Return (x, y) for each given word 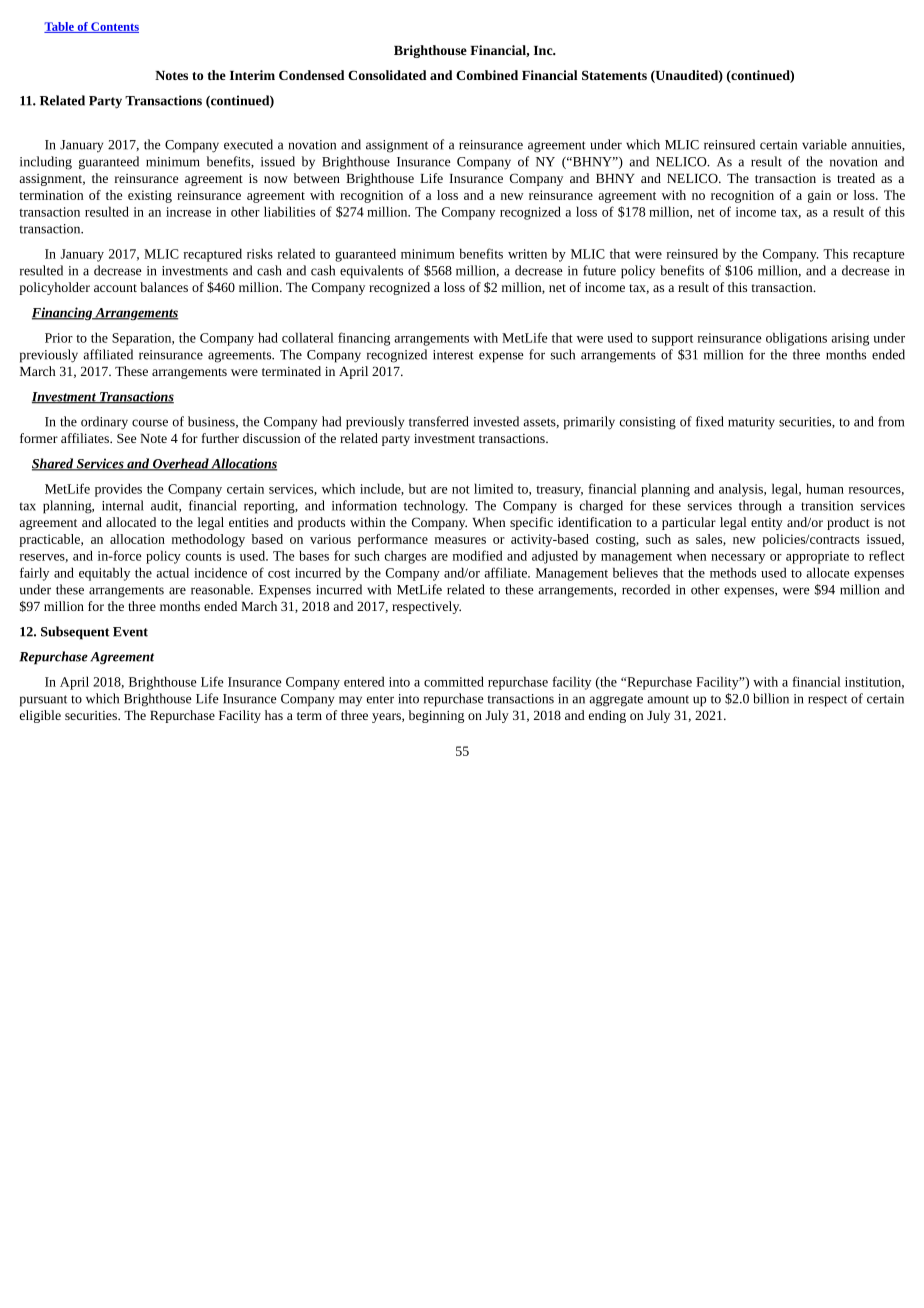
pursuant (43, 701)
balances (164, 287)
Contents (114, 27)
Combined (487, 75)
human (825, 488)
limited (493, 488)
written (527, 254)
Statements (614, 75)
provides (118, 490)
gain (819, 196)
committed (454, 681)
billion (771, 698)
